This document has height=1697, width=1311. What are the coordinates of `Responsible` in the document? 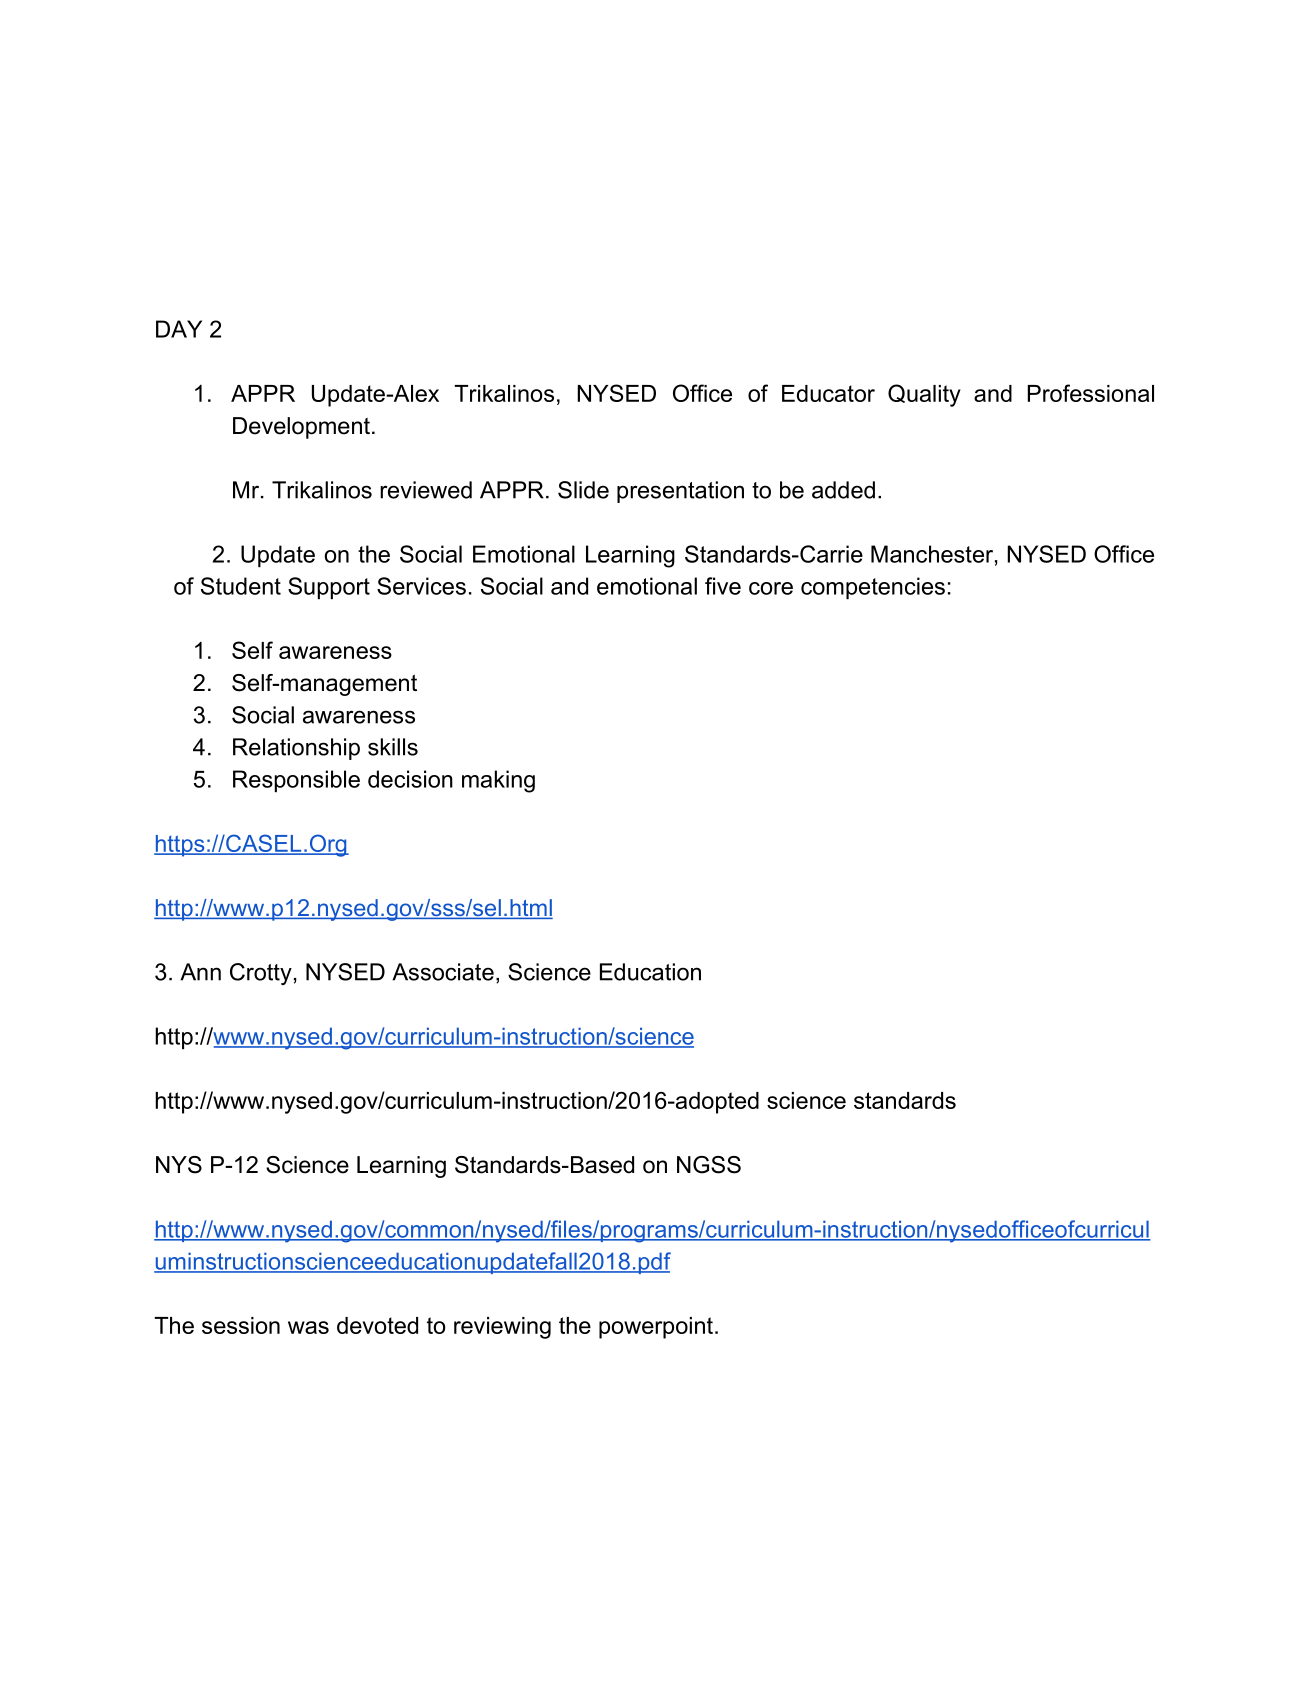 It's located at (296, 781).
